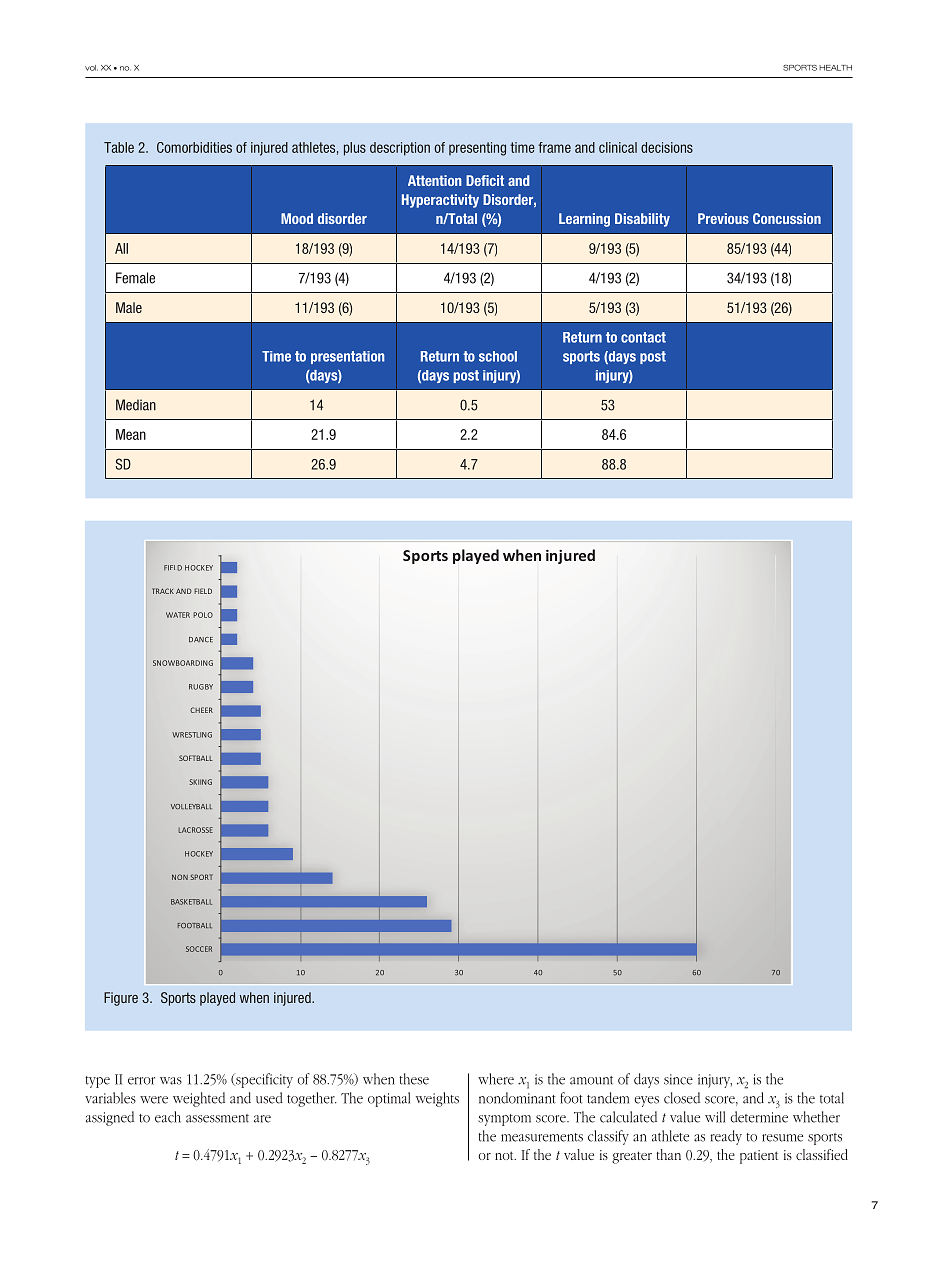  I want to click on presentation, so click(348, 357).
